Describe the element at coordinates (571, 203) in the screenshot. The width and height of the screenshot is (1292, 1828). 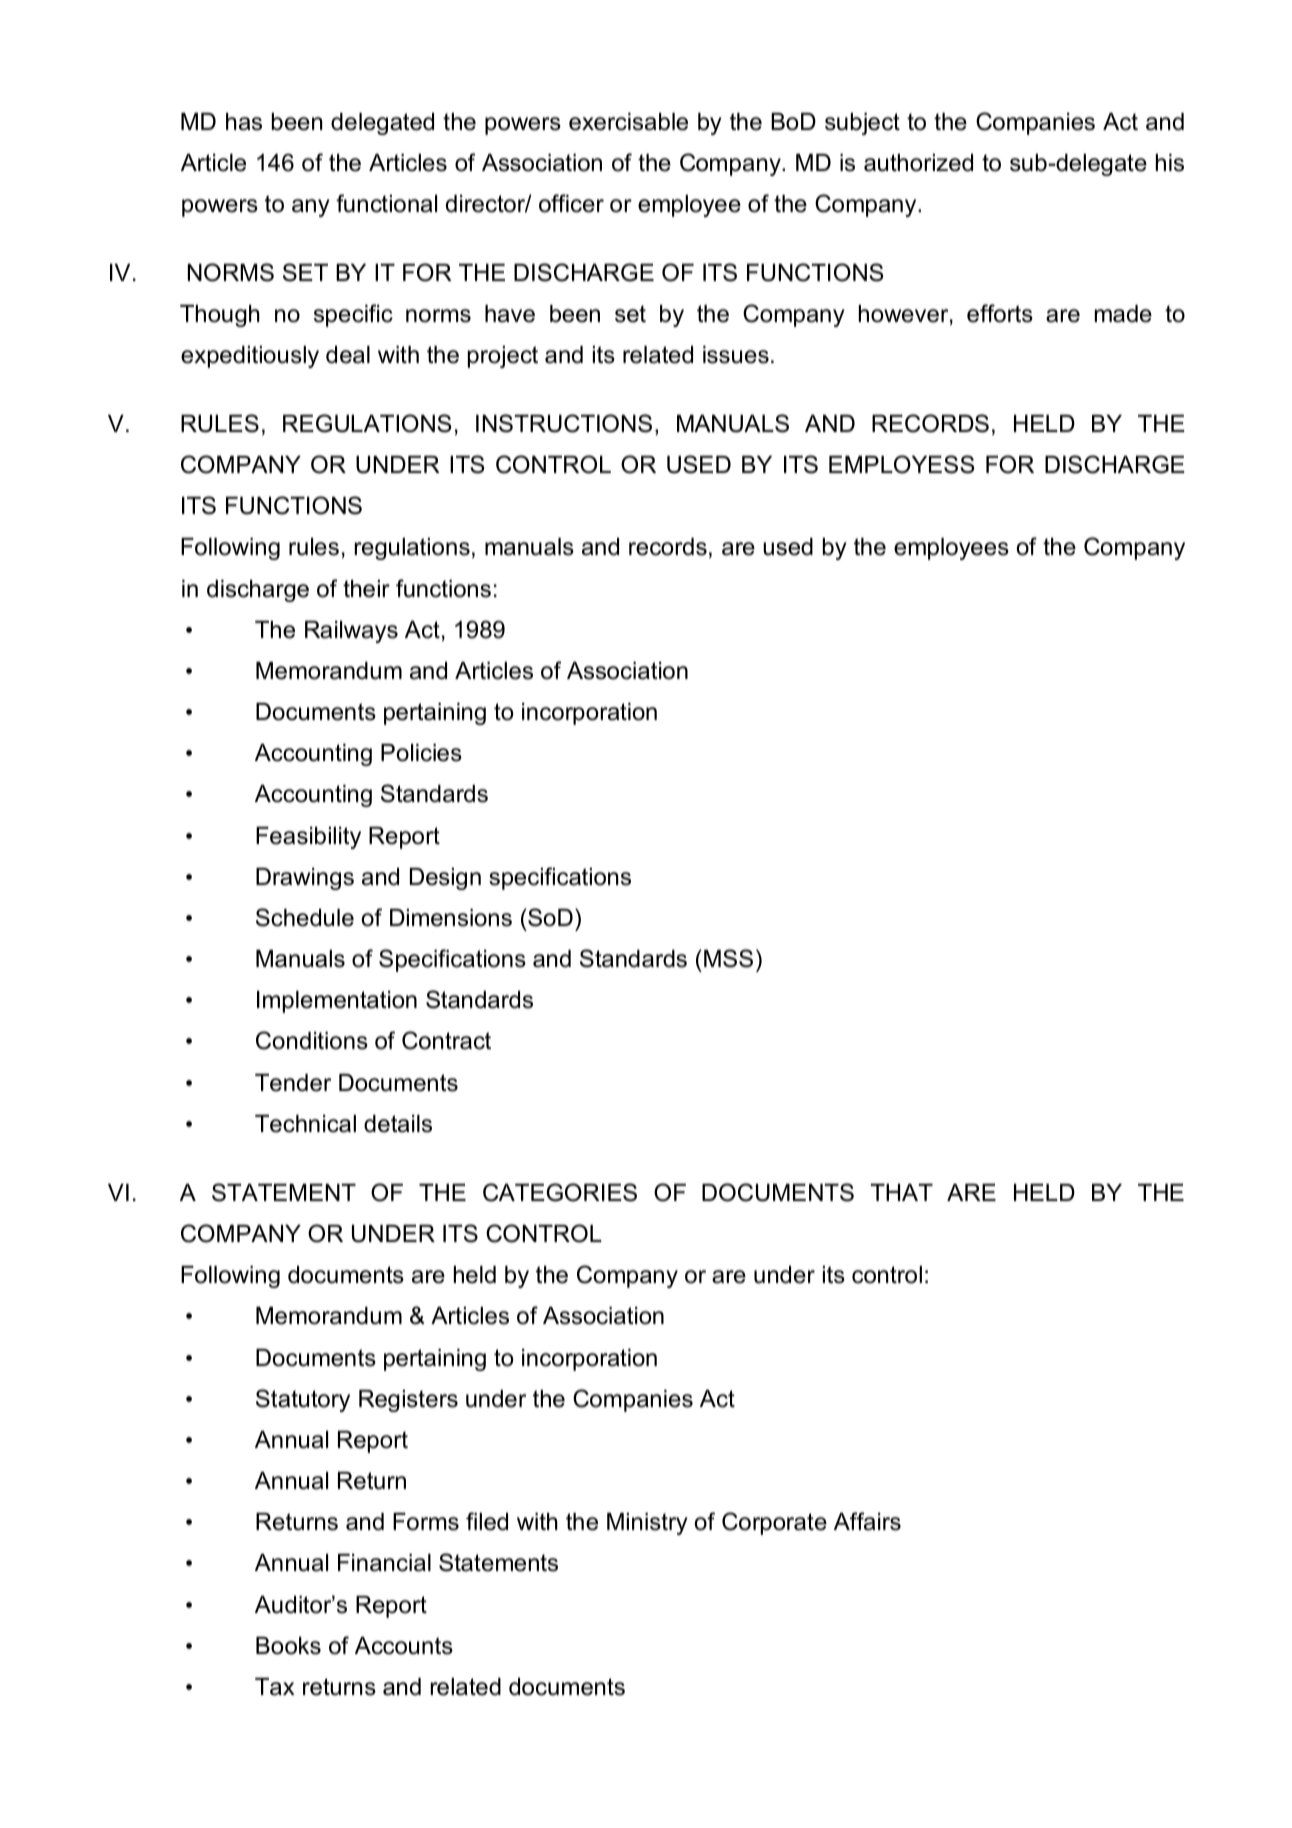
I see `officer` at that location.
